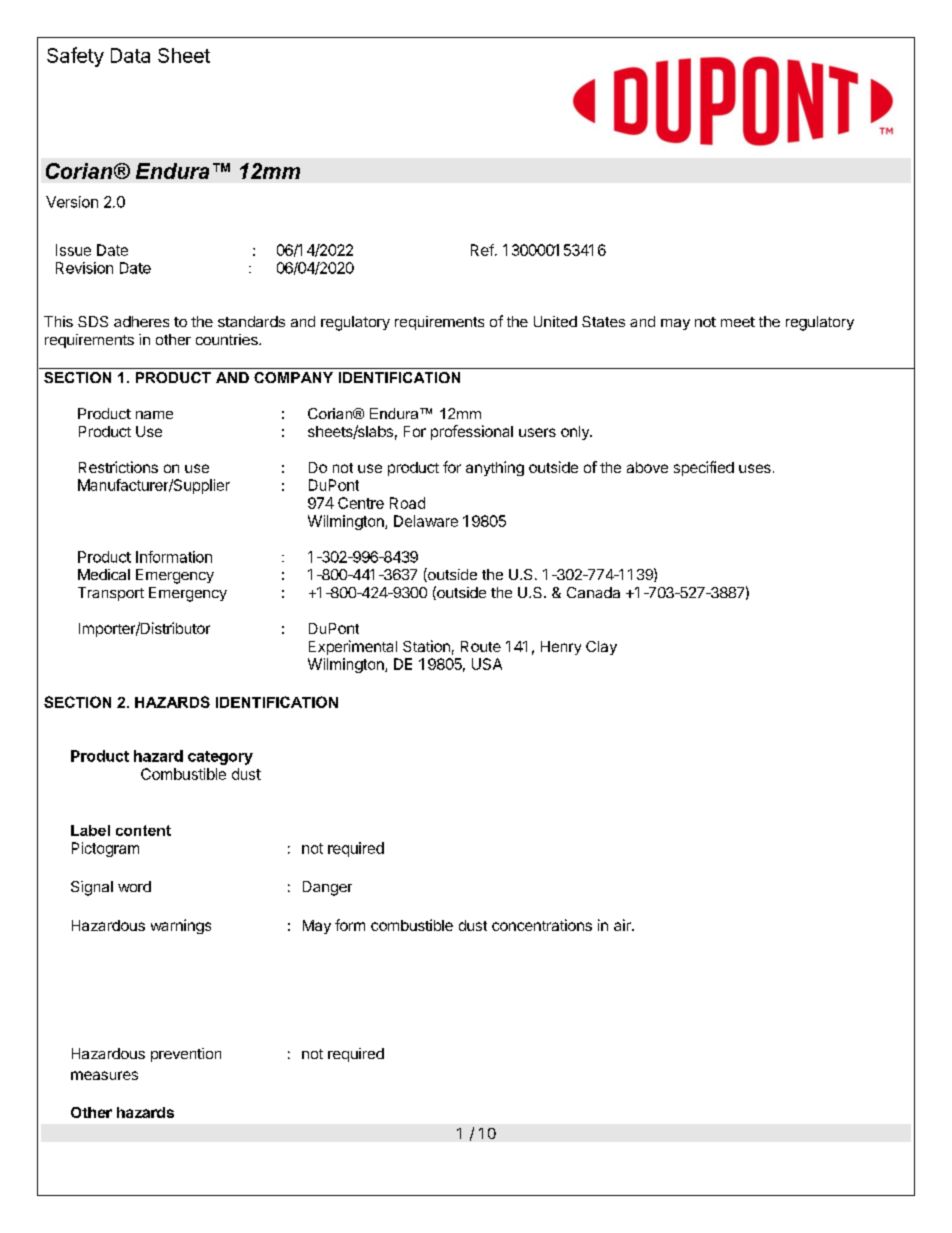  I want to click on category, so click(220, 758).
